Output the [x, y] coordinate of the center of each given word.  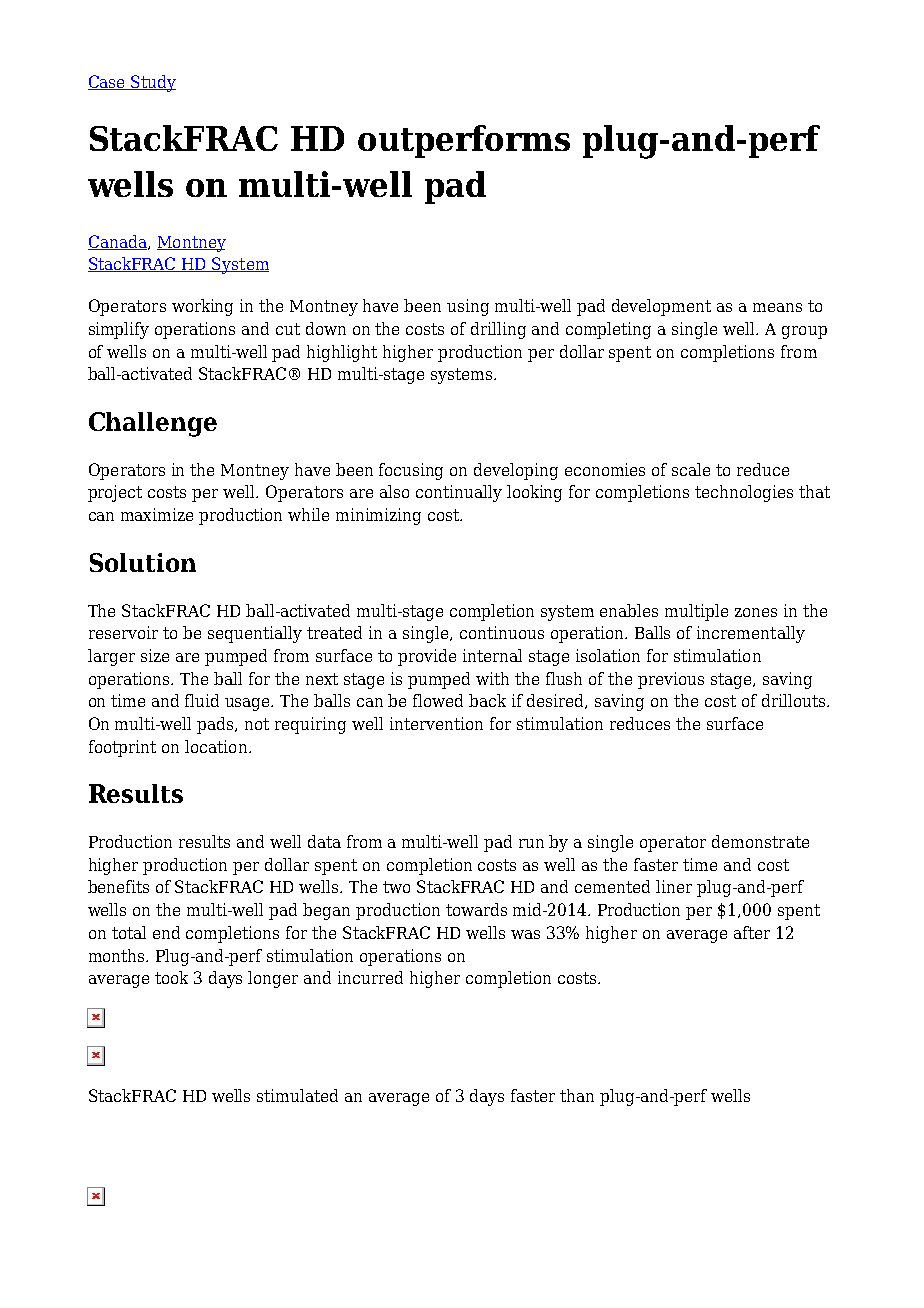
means [777, 307]
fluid [202, 700]
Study [153, 83]
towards [476, 909]
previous [671, 680]
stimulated [297, 1095]
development [661, 307]
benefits [118, 886]
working [202, 307]
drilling [498, 330]
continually [459, 493]
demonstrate [760, 841]
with [492, 678]
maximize [157, 514]
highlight [342, 353]
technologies [744, 493]
